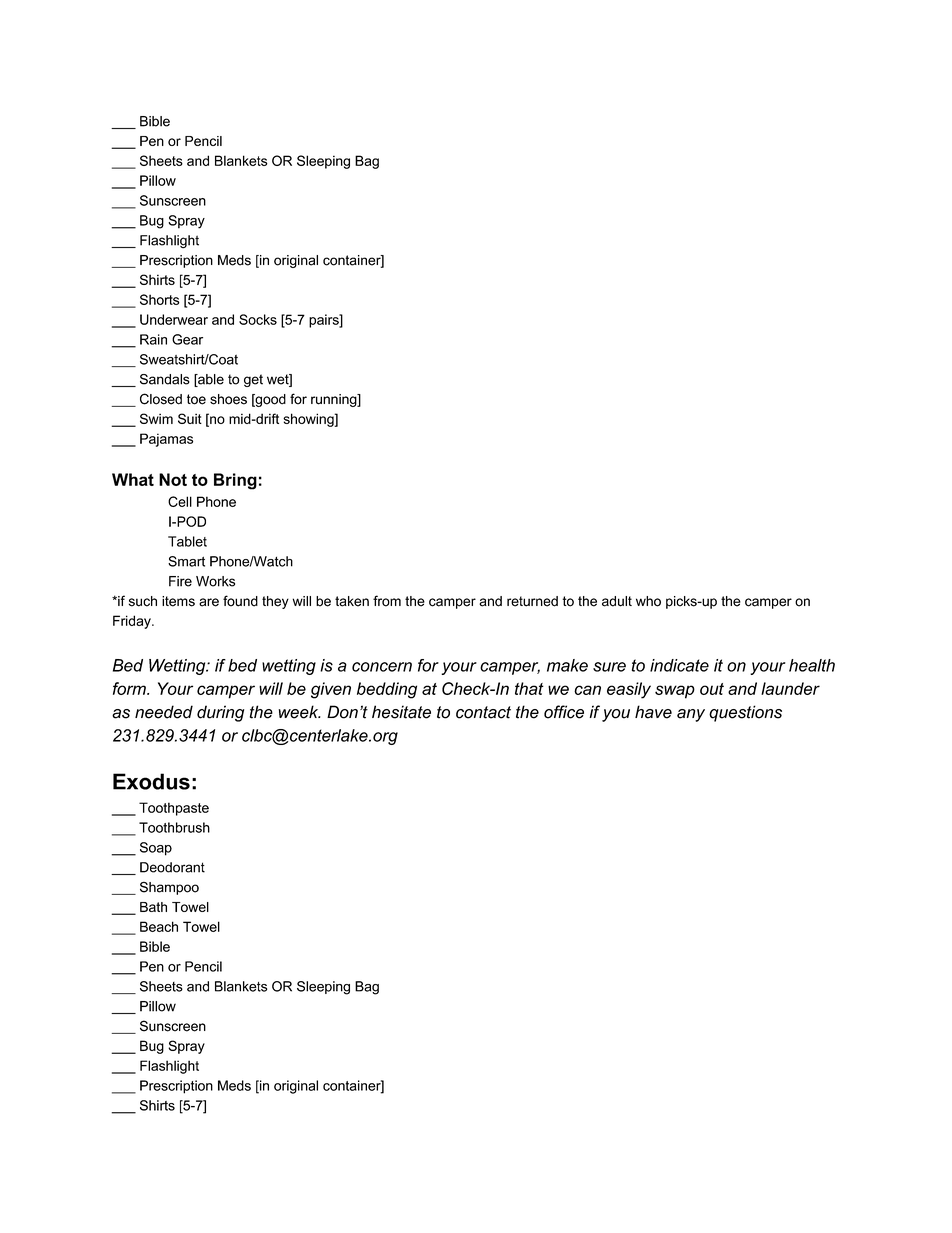  What do you see at coordinates (174, 319) in the screenshot?
I see `Underwear` at bounding box center [174, 319].
